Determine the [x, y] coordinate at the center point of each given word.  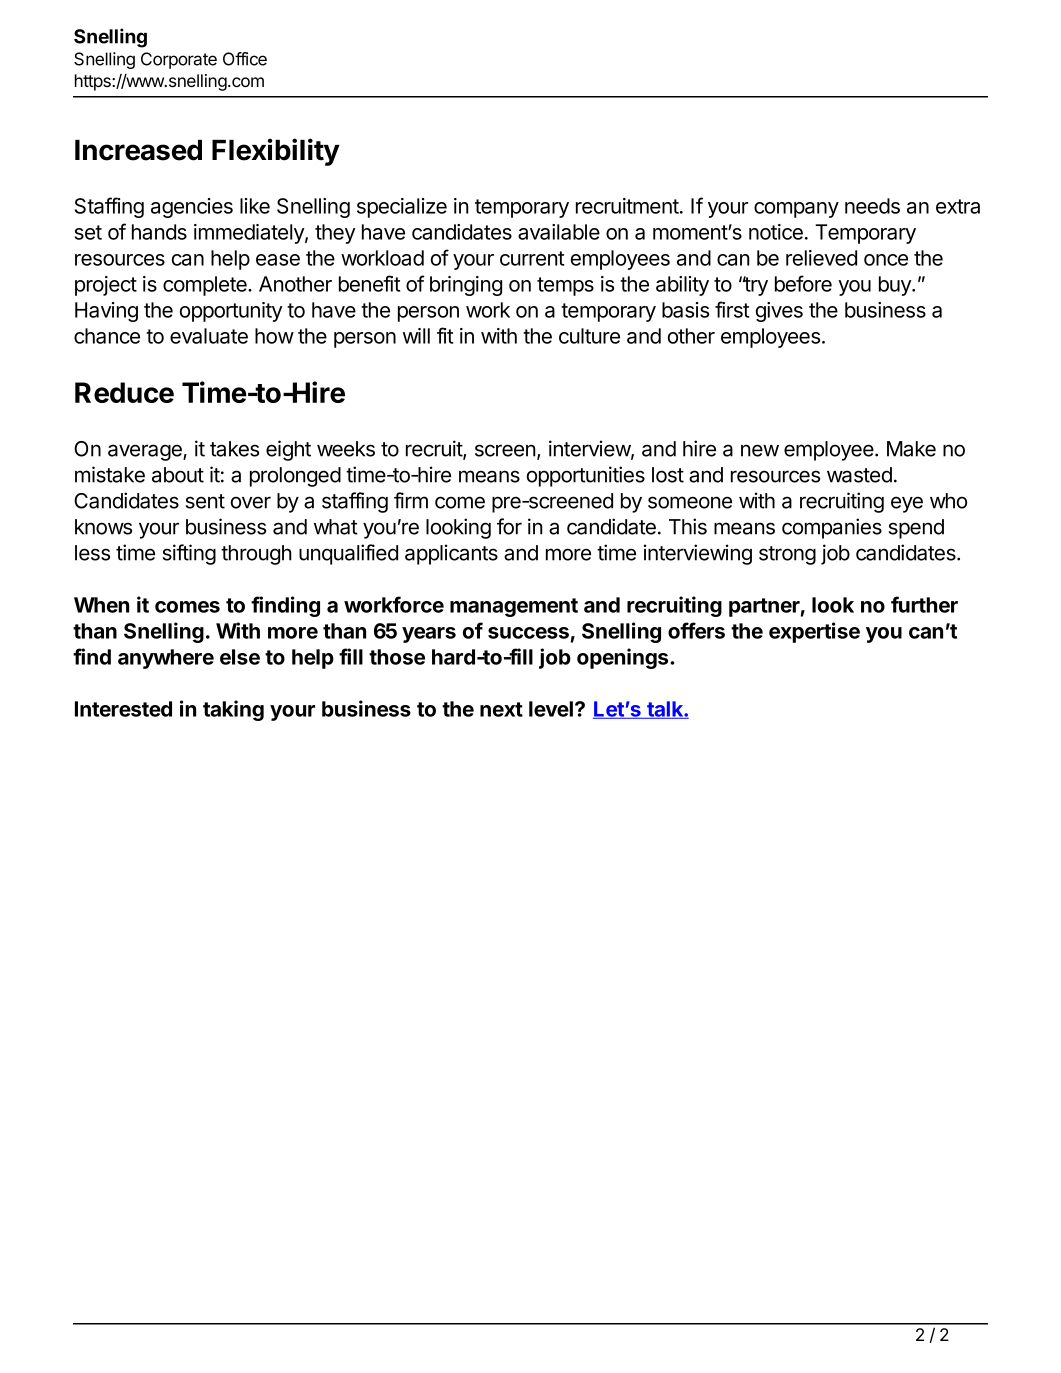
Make [911, 449]
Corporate [179, 60]
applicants [451, 554]
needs [872, 206]
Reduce [124, 392]
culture [589, 336]
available [559, 232]
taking [233, 710]
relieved [821, 258]
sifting [189, 554]
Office [245, 59]
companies [832, 528]
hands [159, 232]
